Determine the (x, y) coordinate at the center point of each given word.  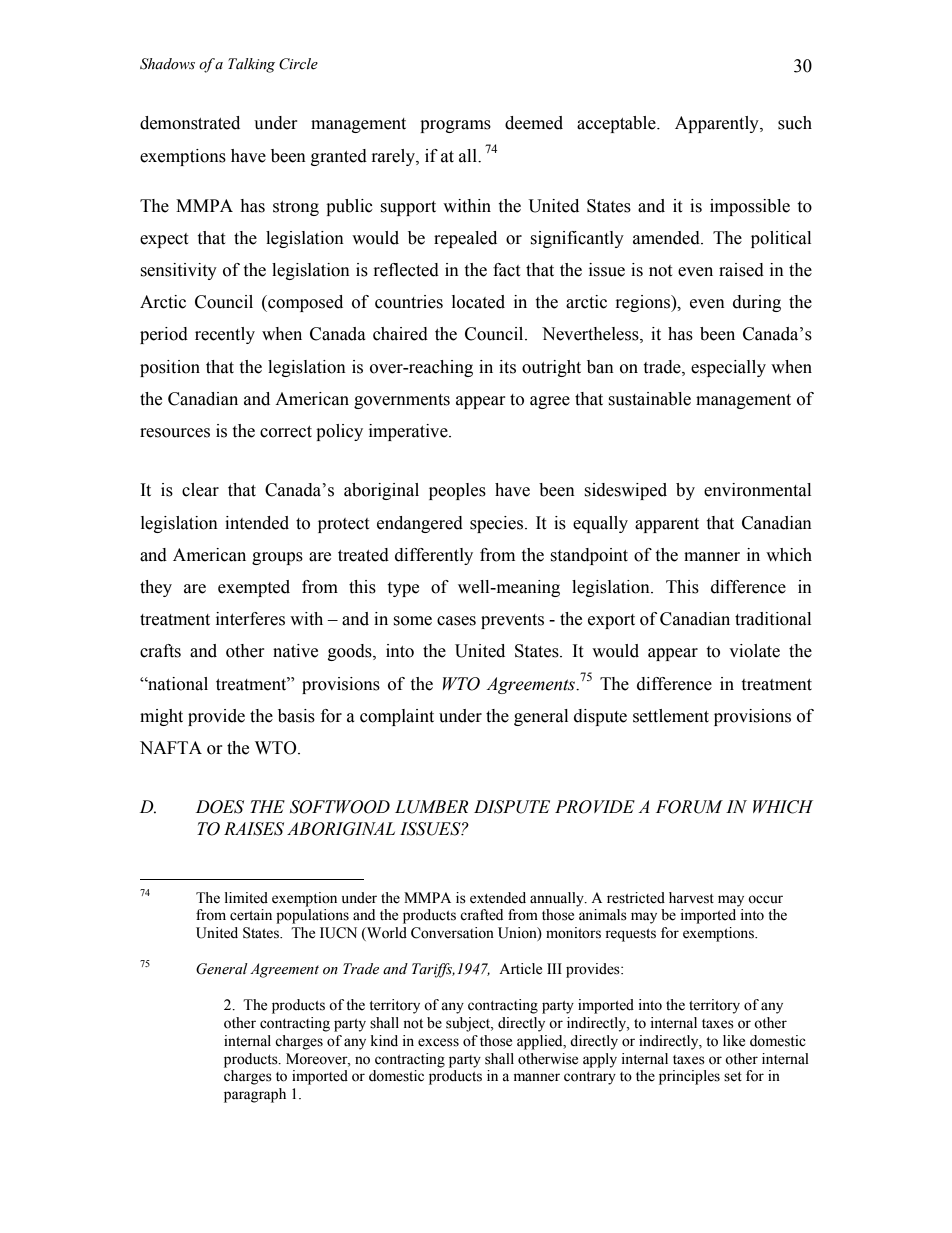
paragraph (255, 1095)
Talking (251, 65)
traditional (773, 619)
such (795, 123)
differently (434, 556)
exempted (254, 588)
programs (455, 126)
